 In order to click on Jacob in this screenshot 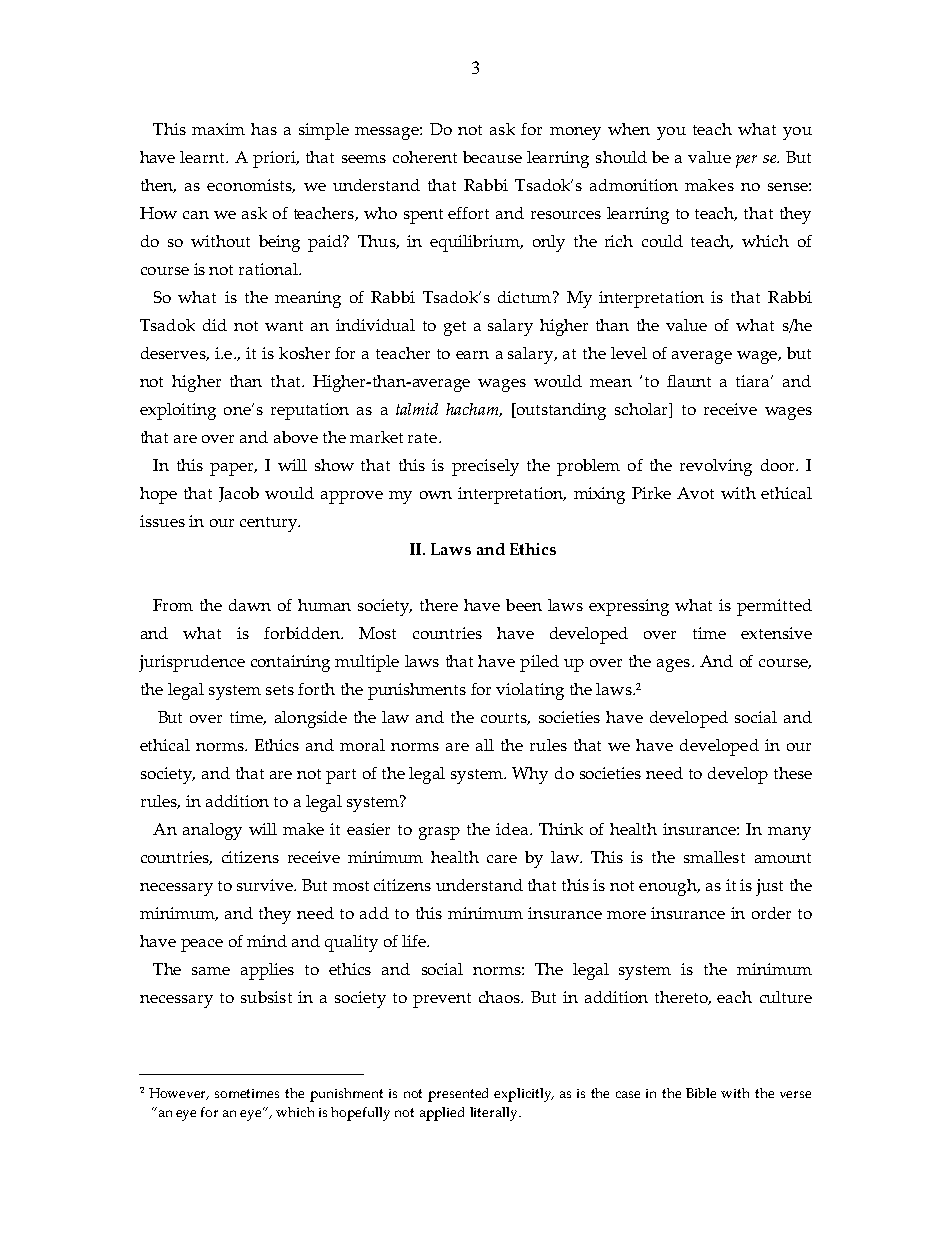, I will do `click(239, 494)`.
